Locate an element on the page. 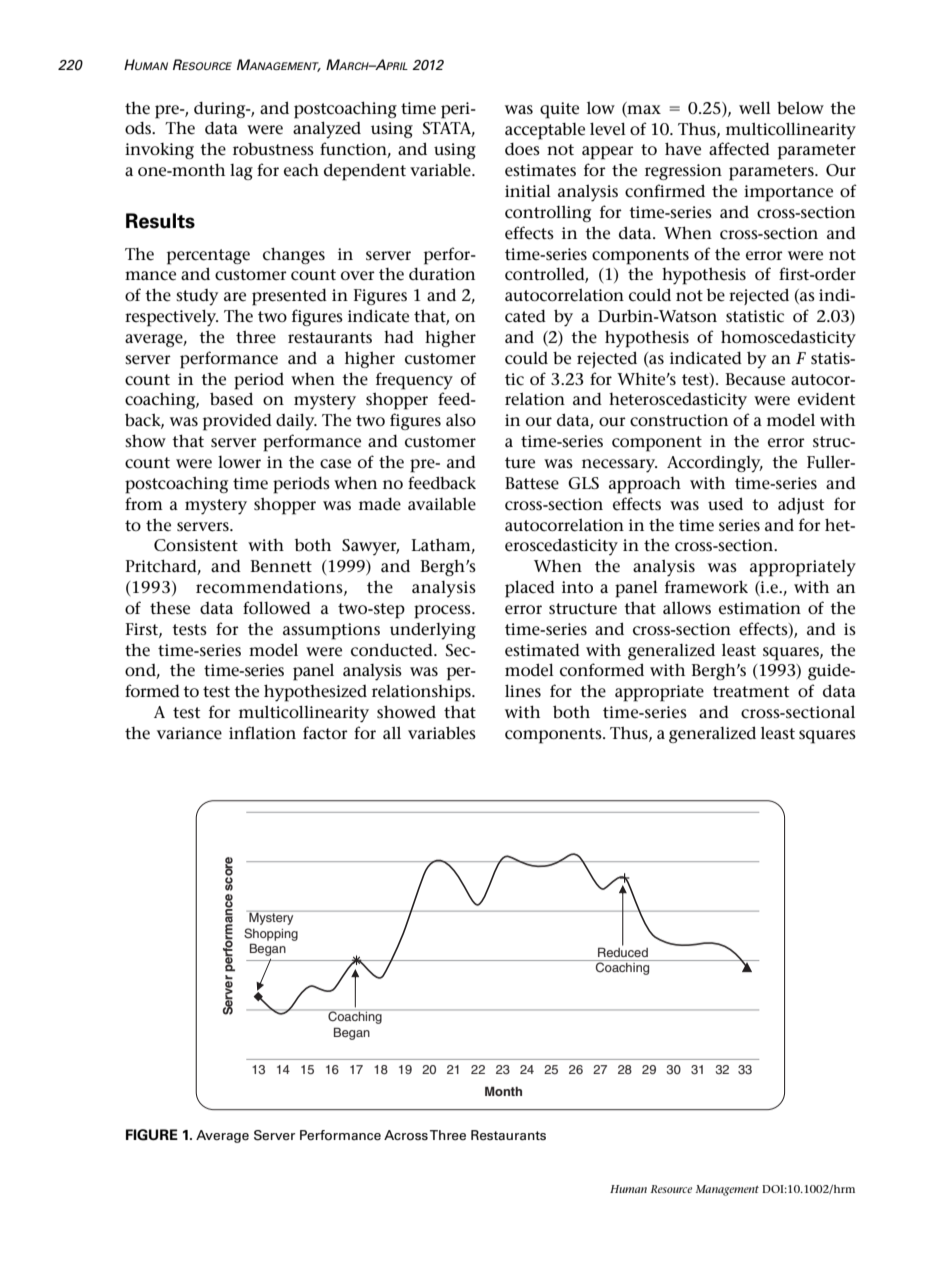 This page has width=952, height=1270. affected is located at coordinates (739, 149).
